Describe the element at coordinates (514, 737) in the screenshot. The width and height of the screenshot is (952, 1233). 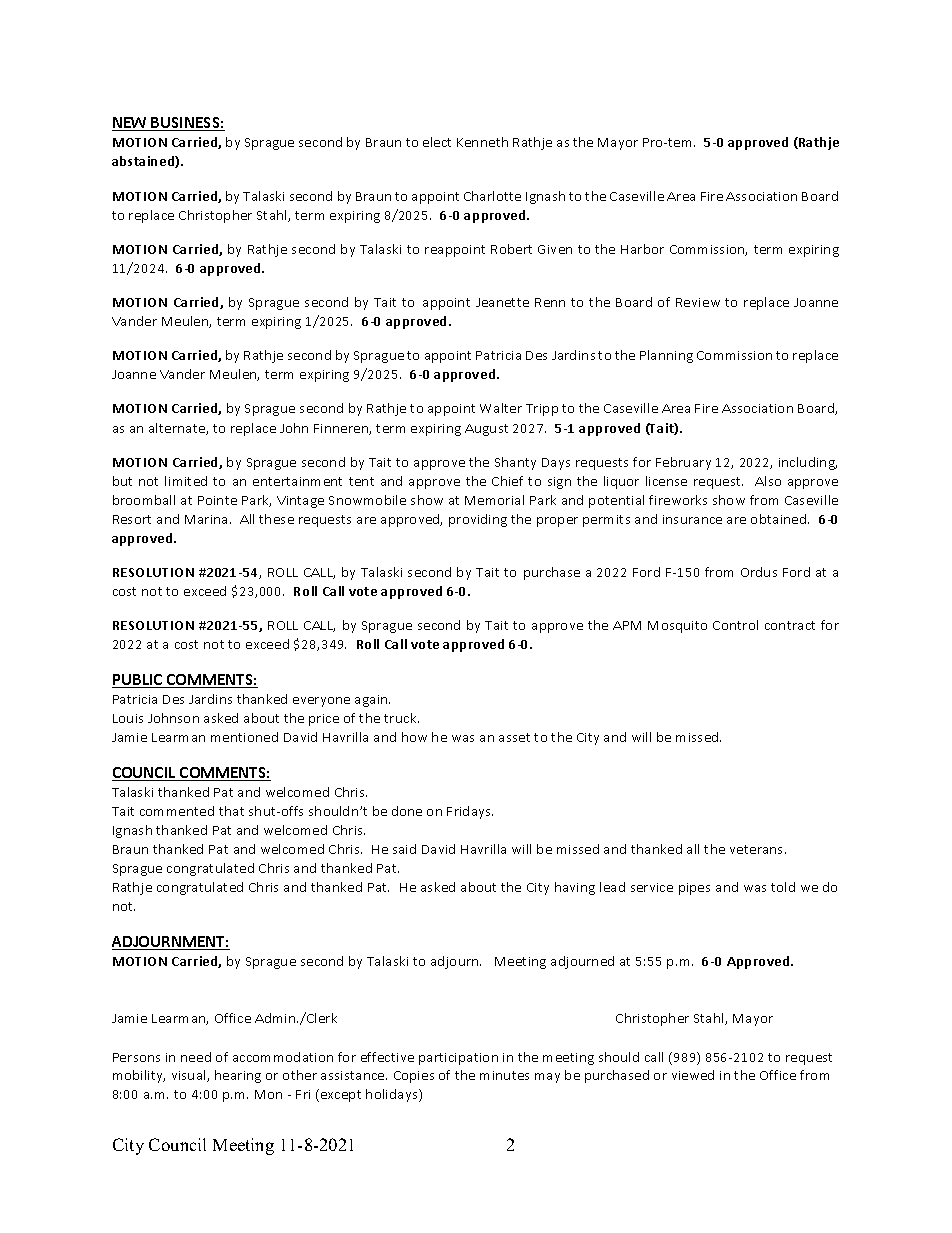
I see `asset` at that location.
